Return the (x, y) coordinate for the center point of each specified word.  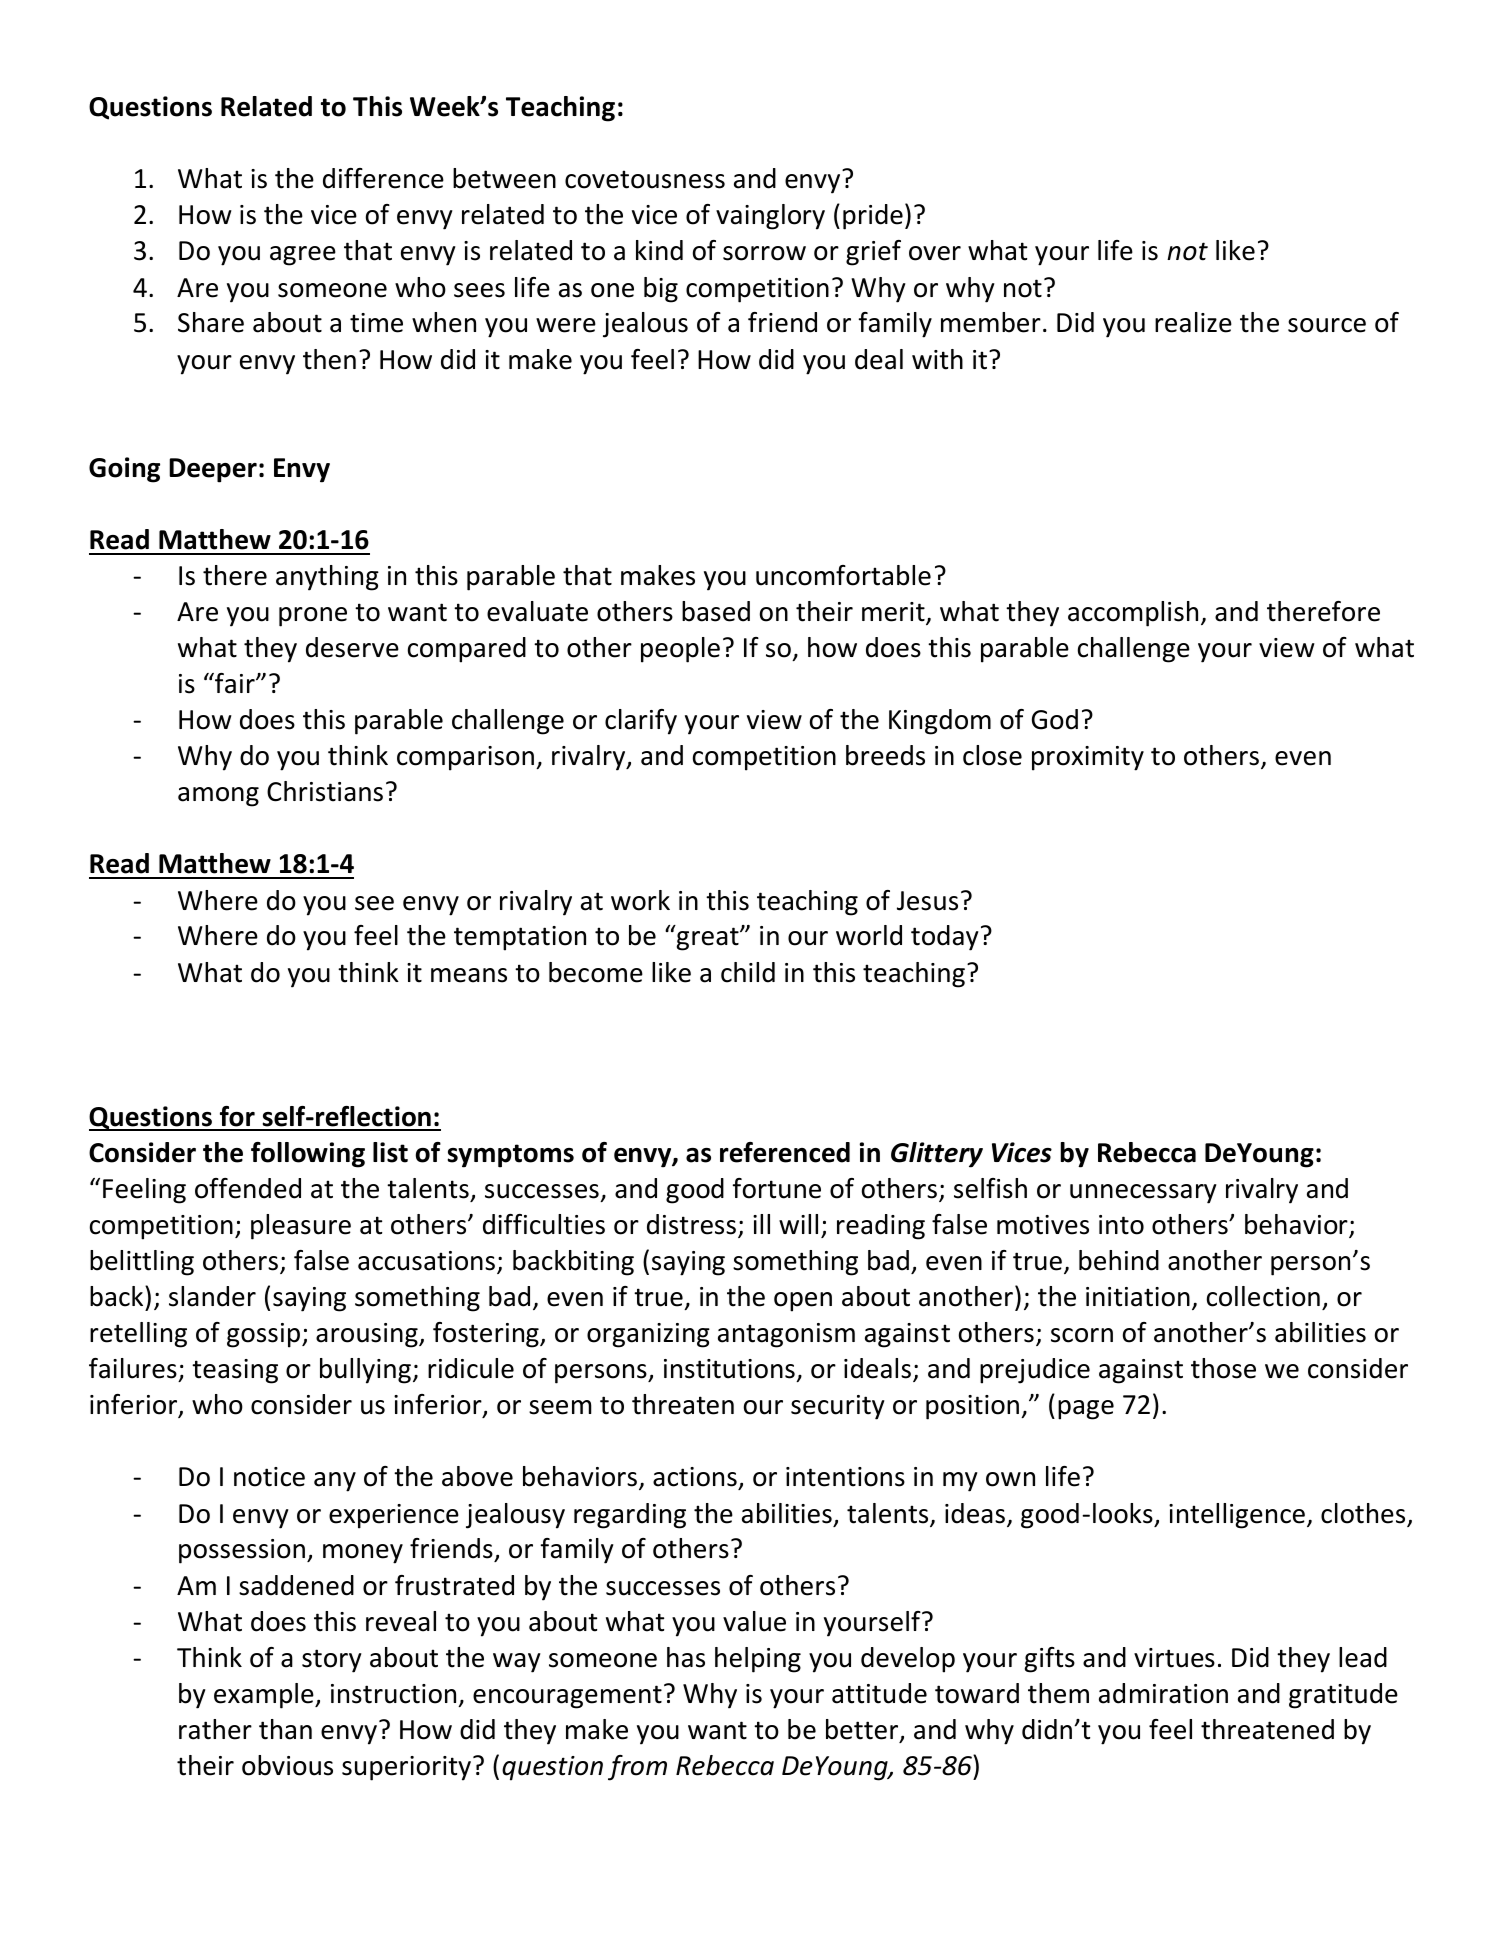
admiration (1163, 1693)
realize (1193, 322)
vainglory (770, 217)
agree (303, 256)
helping (758, 1660)
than (285, 1729)
